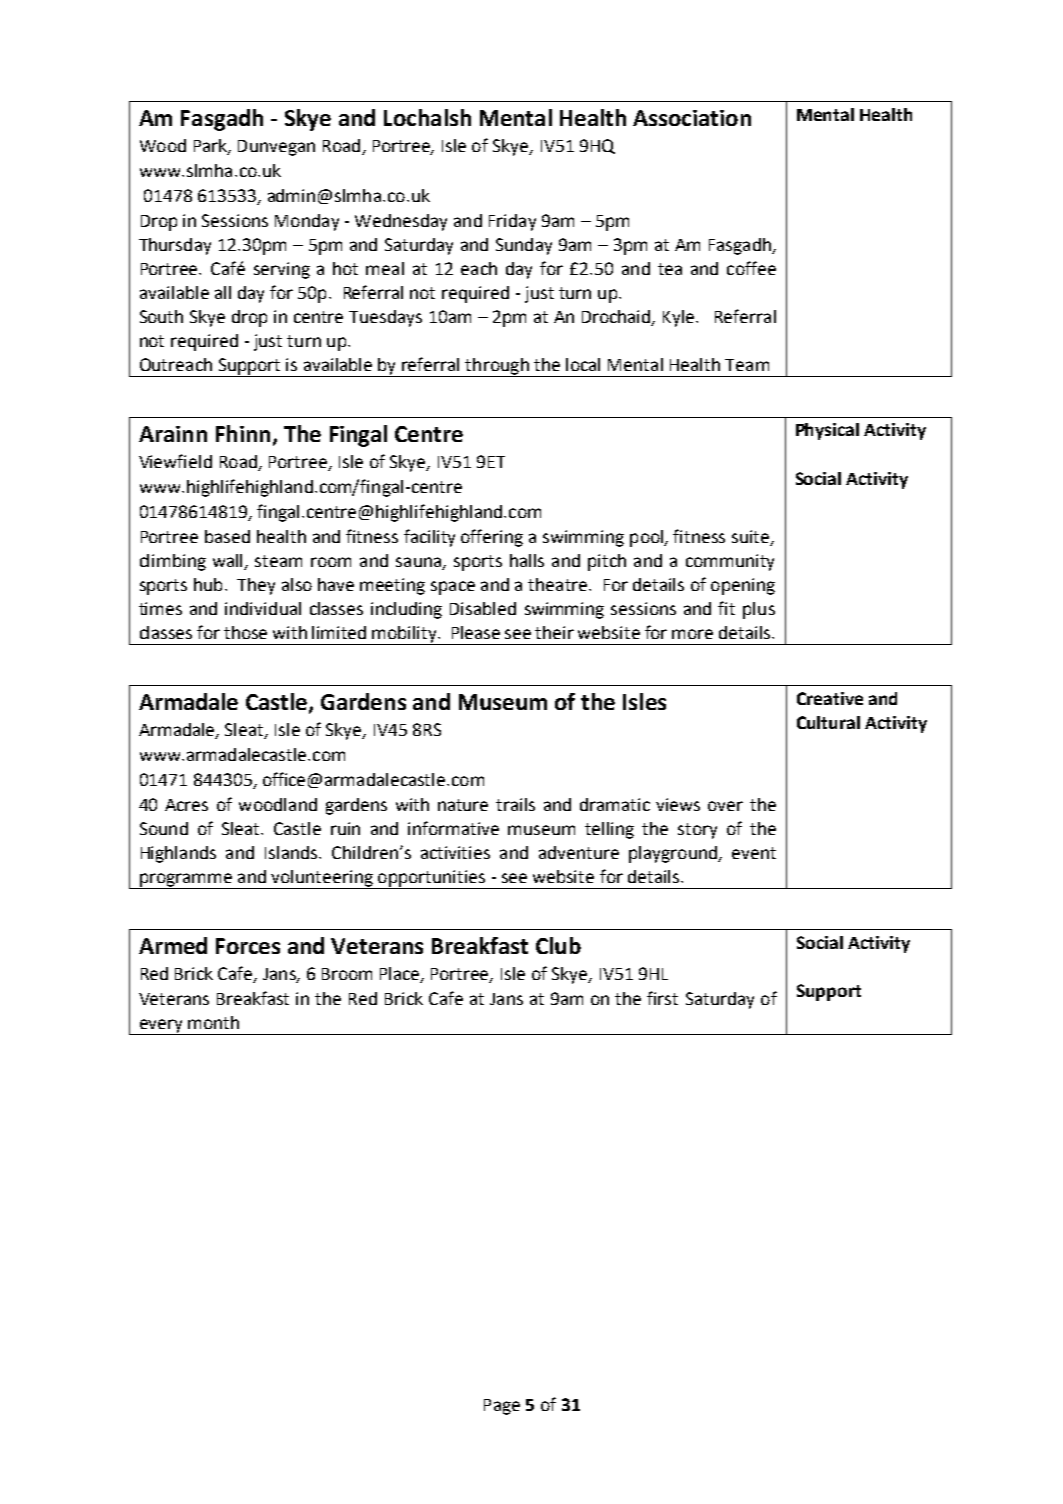  What do you see at coordinates (502, 1407) in the screenshot?
I see `Page` at bounding box center [502, 1407].
